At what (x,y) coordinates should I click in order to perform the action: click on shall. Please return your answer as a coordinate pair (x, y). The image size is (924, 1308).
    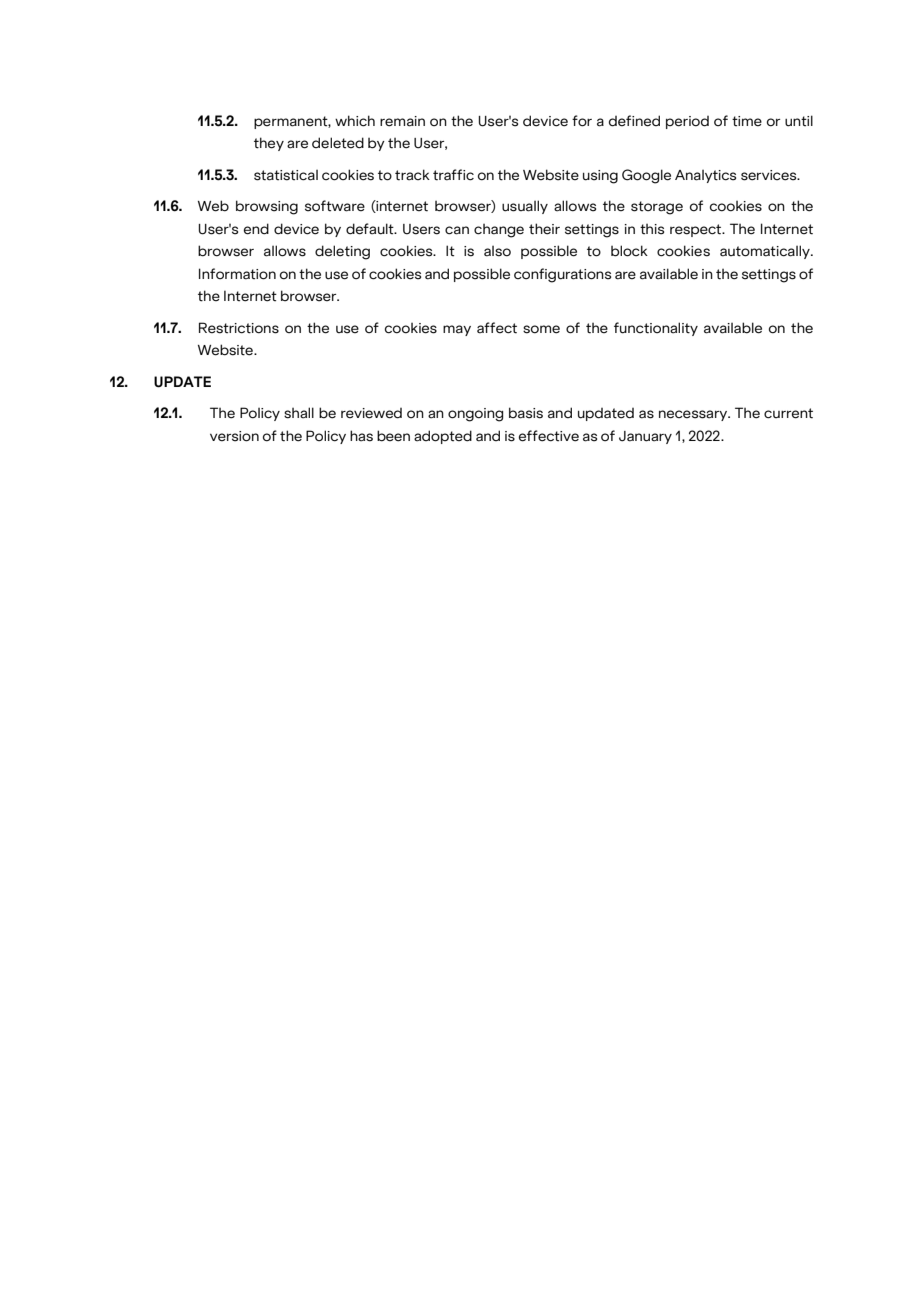
    Looking at the image, I should click on (299, 413).
